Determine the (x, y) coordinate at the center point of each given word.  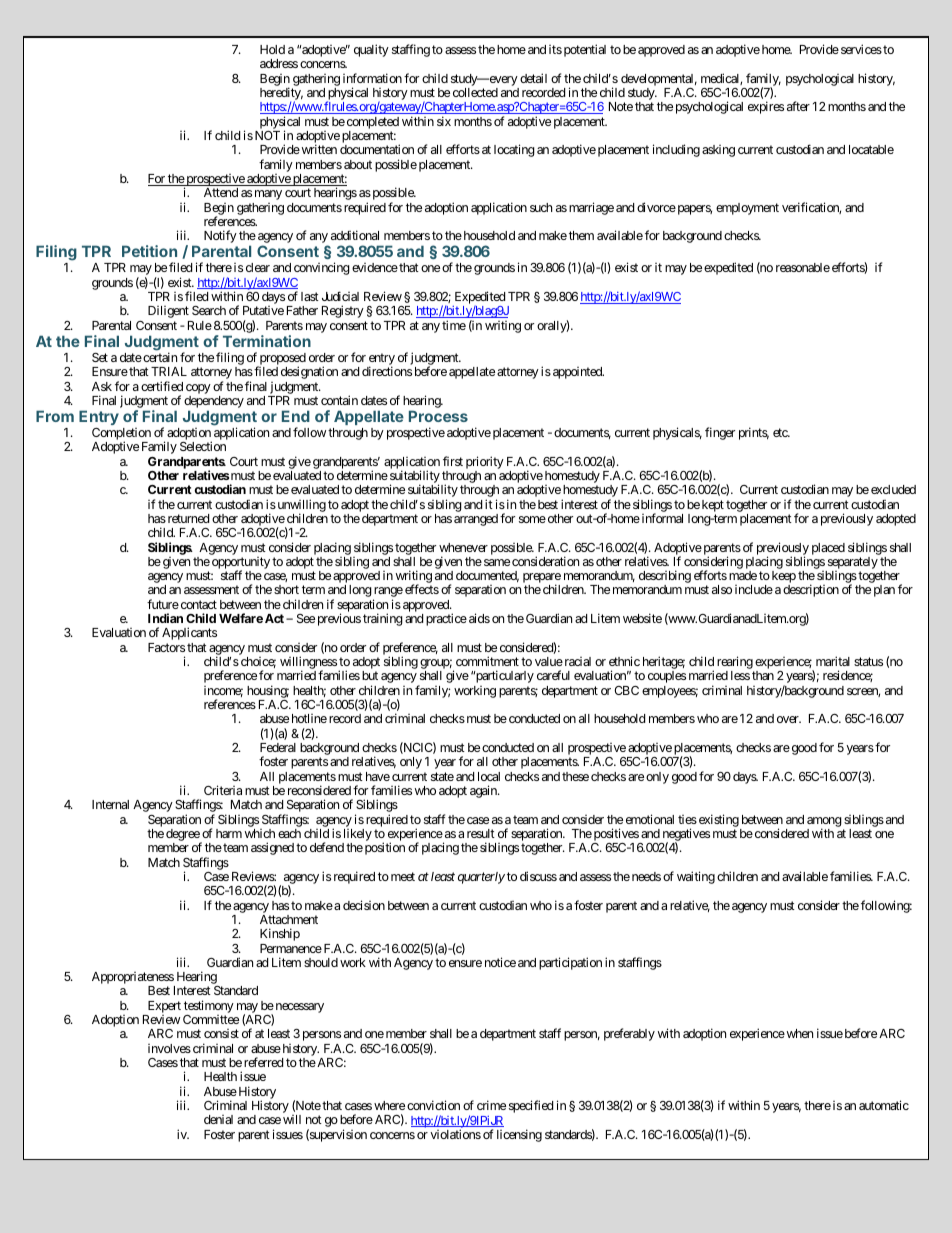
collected (475, 92)
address (279, 63)
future (163, 604)
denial (218, 1119)
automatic (884, 1105)
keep (784, 578)
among (824, 823)
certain (159, 357)
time (454, 325)
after (798, 106)
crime (491, 1105)
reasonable (803, 267)
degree (183, 836)
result (481, 833)
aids (479, 618)
